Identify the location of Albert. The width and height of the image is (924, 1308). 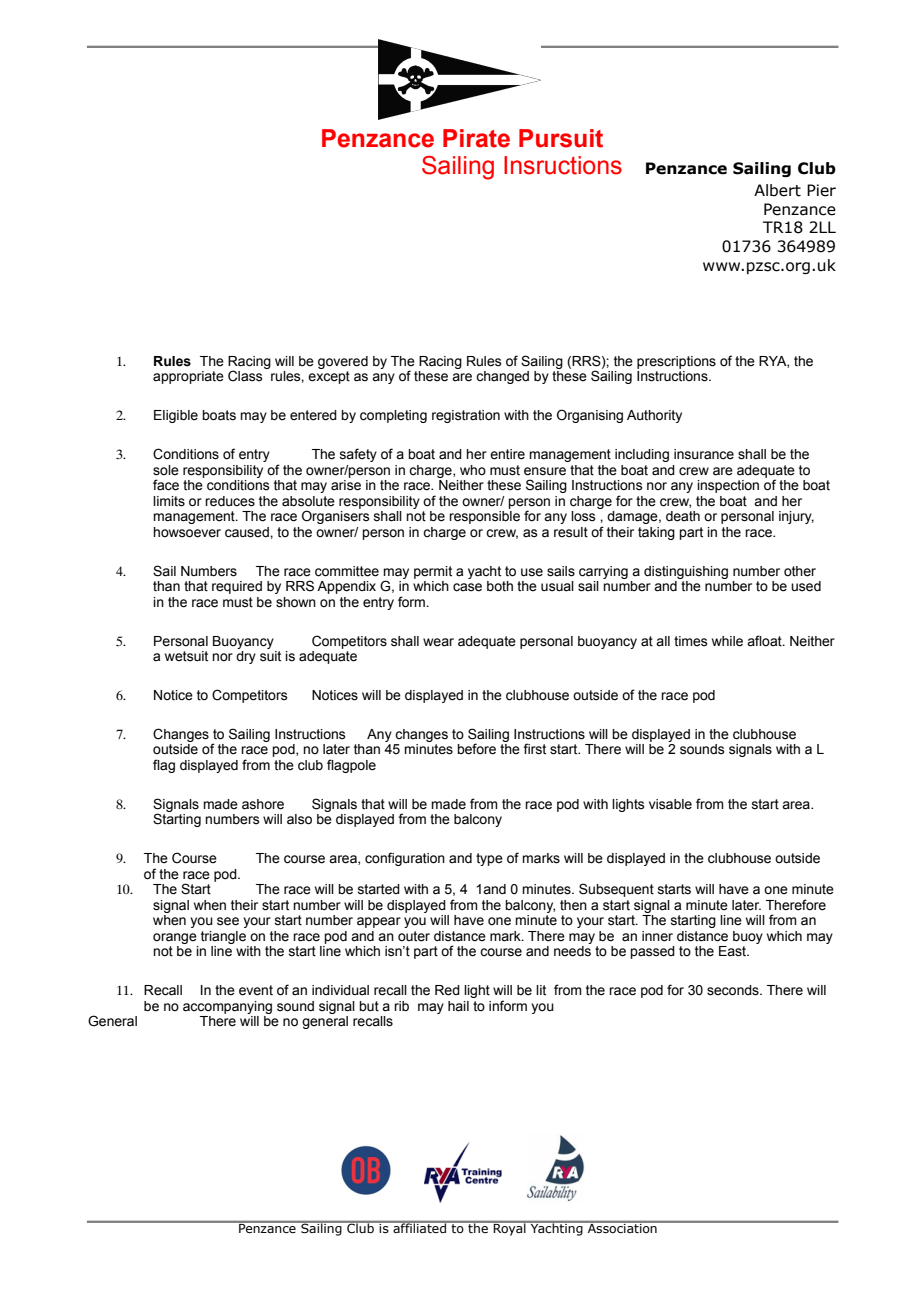
(777, 190).
